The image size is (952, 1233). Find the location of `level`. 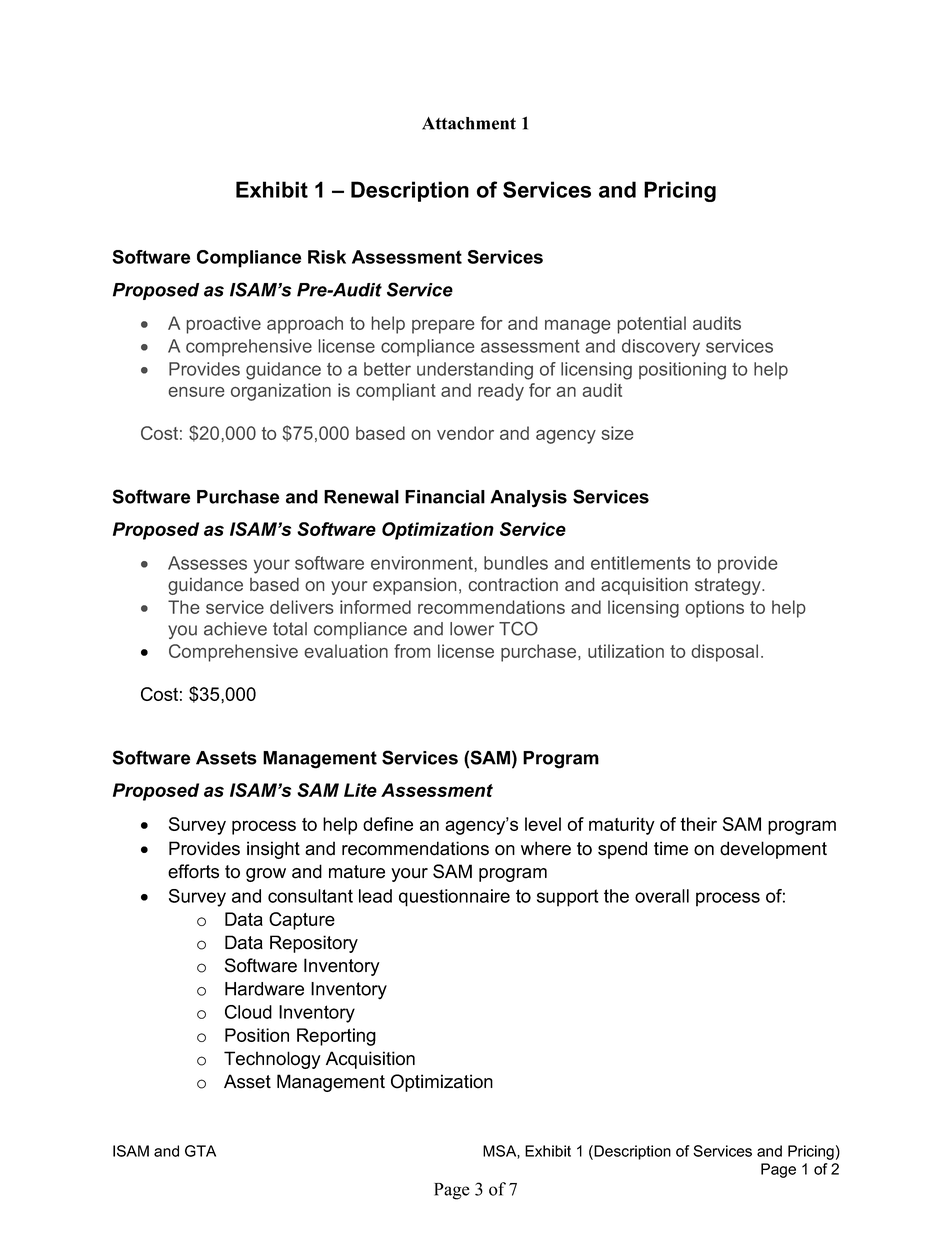

level is located at coordinates (543, 824).
